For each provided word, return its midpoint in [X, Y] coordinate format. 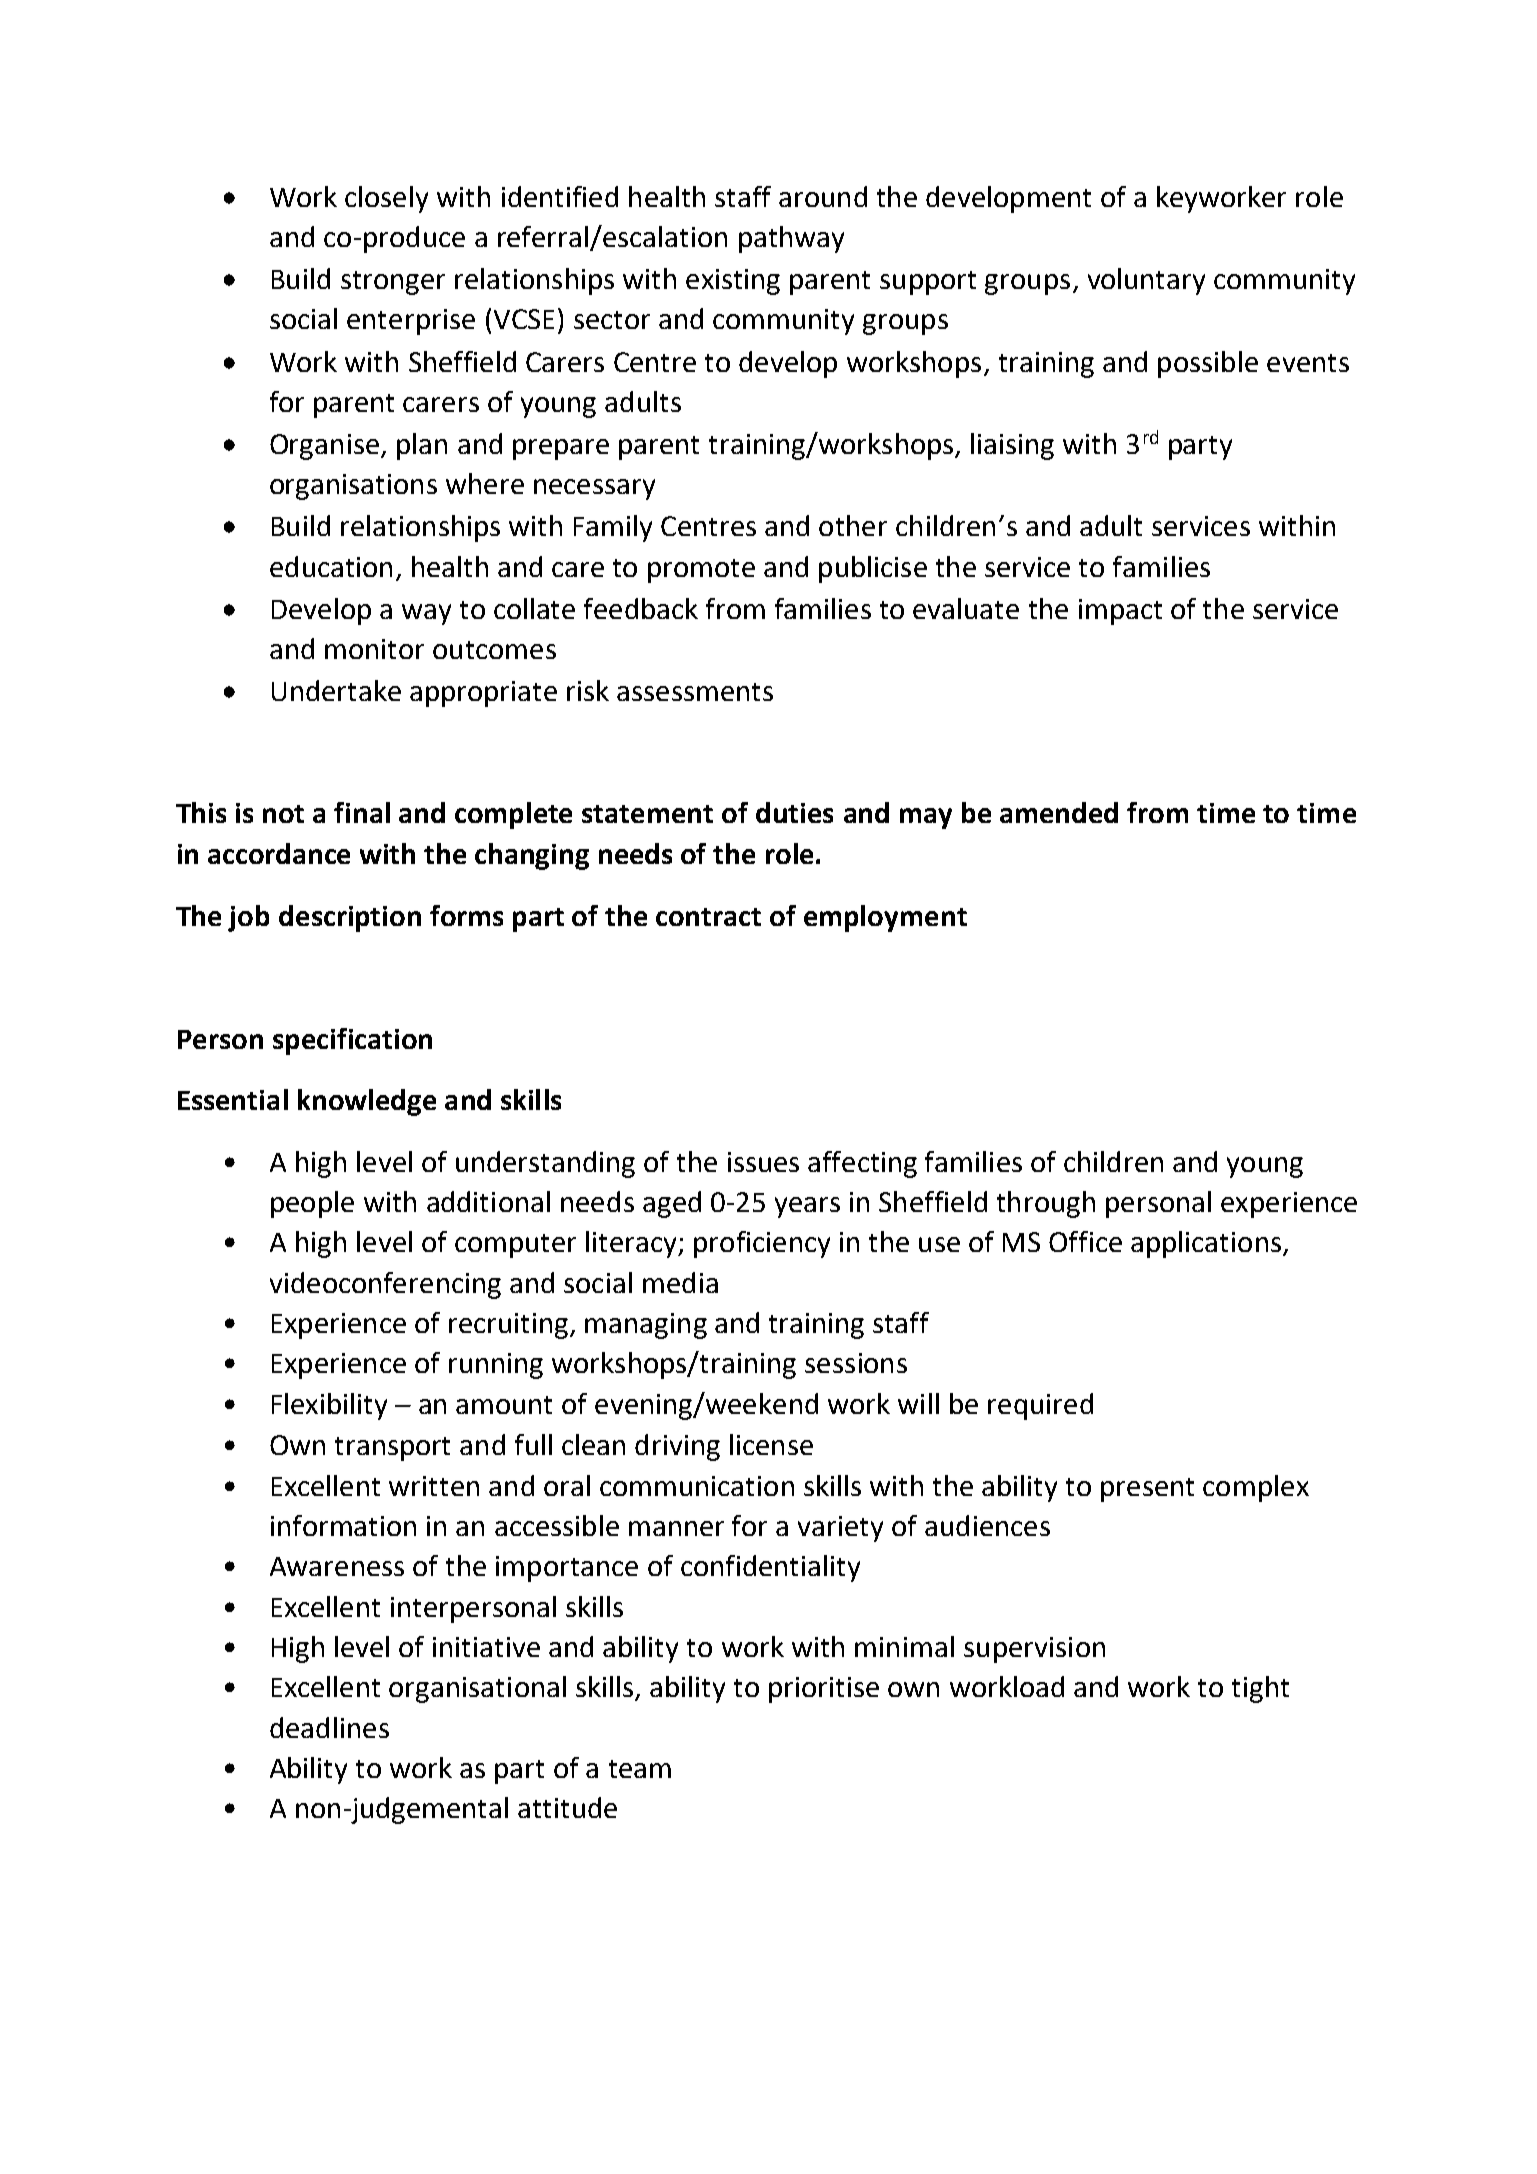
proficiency [762, 1244]
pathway [791, 239]
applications [1207, 1244]
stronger [393, 283]
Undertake [336, 690]
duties [794, 812]
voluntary [1146, 281]
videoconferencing [385, 1285]
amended [1059, 812]
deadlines [329, 1727]
